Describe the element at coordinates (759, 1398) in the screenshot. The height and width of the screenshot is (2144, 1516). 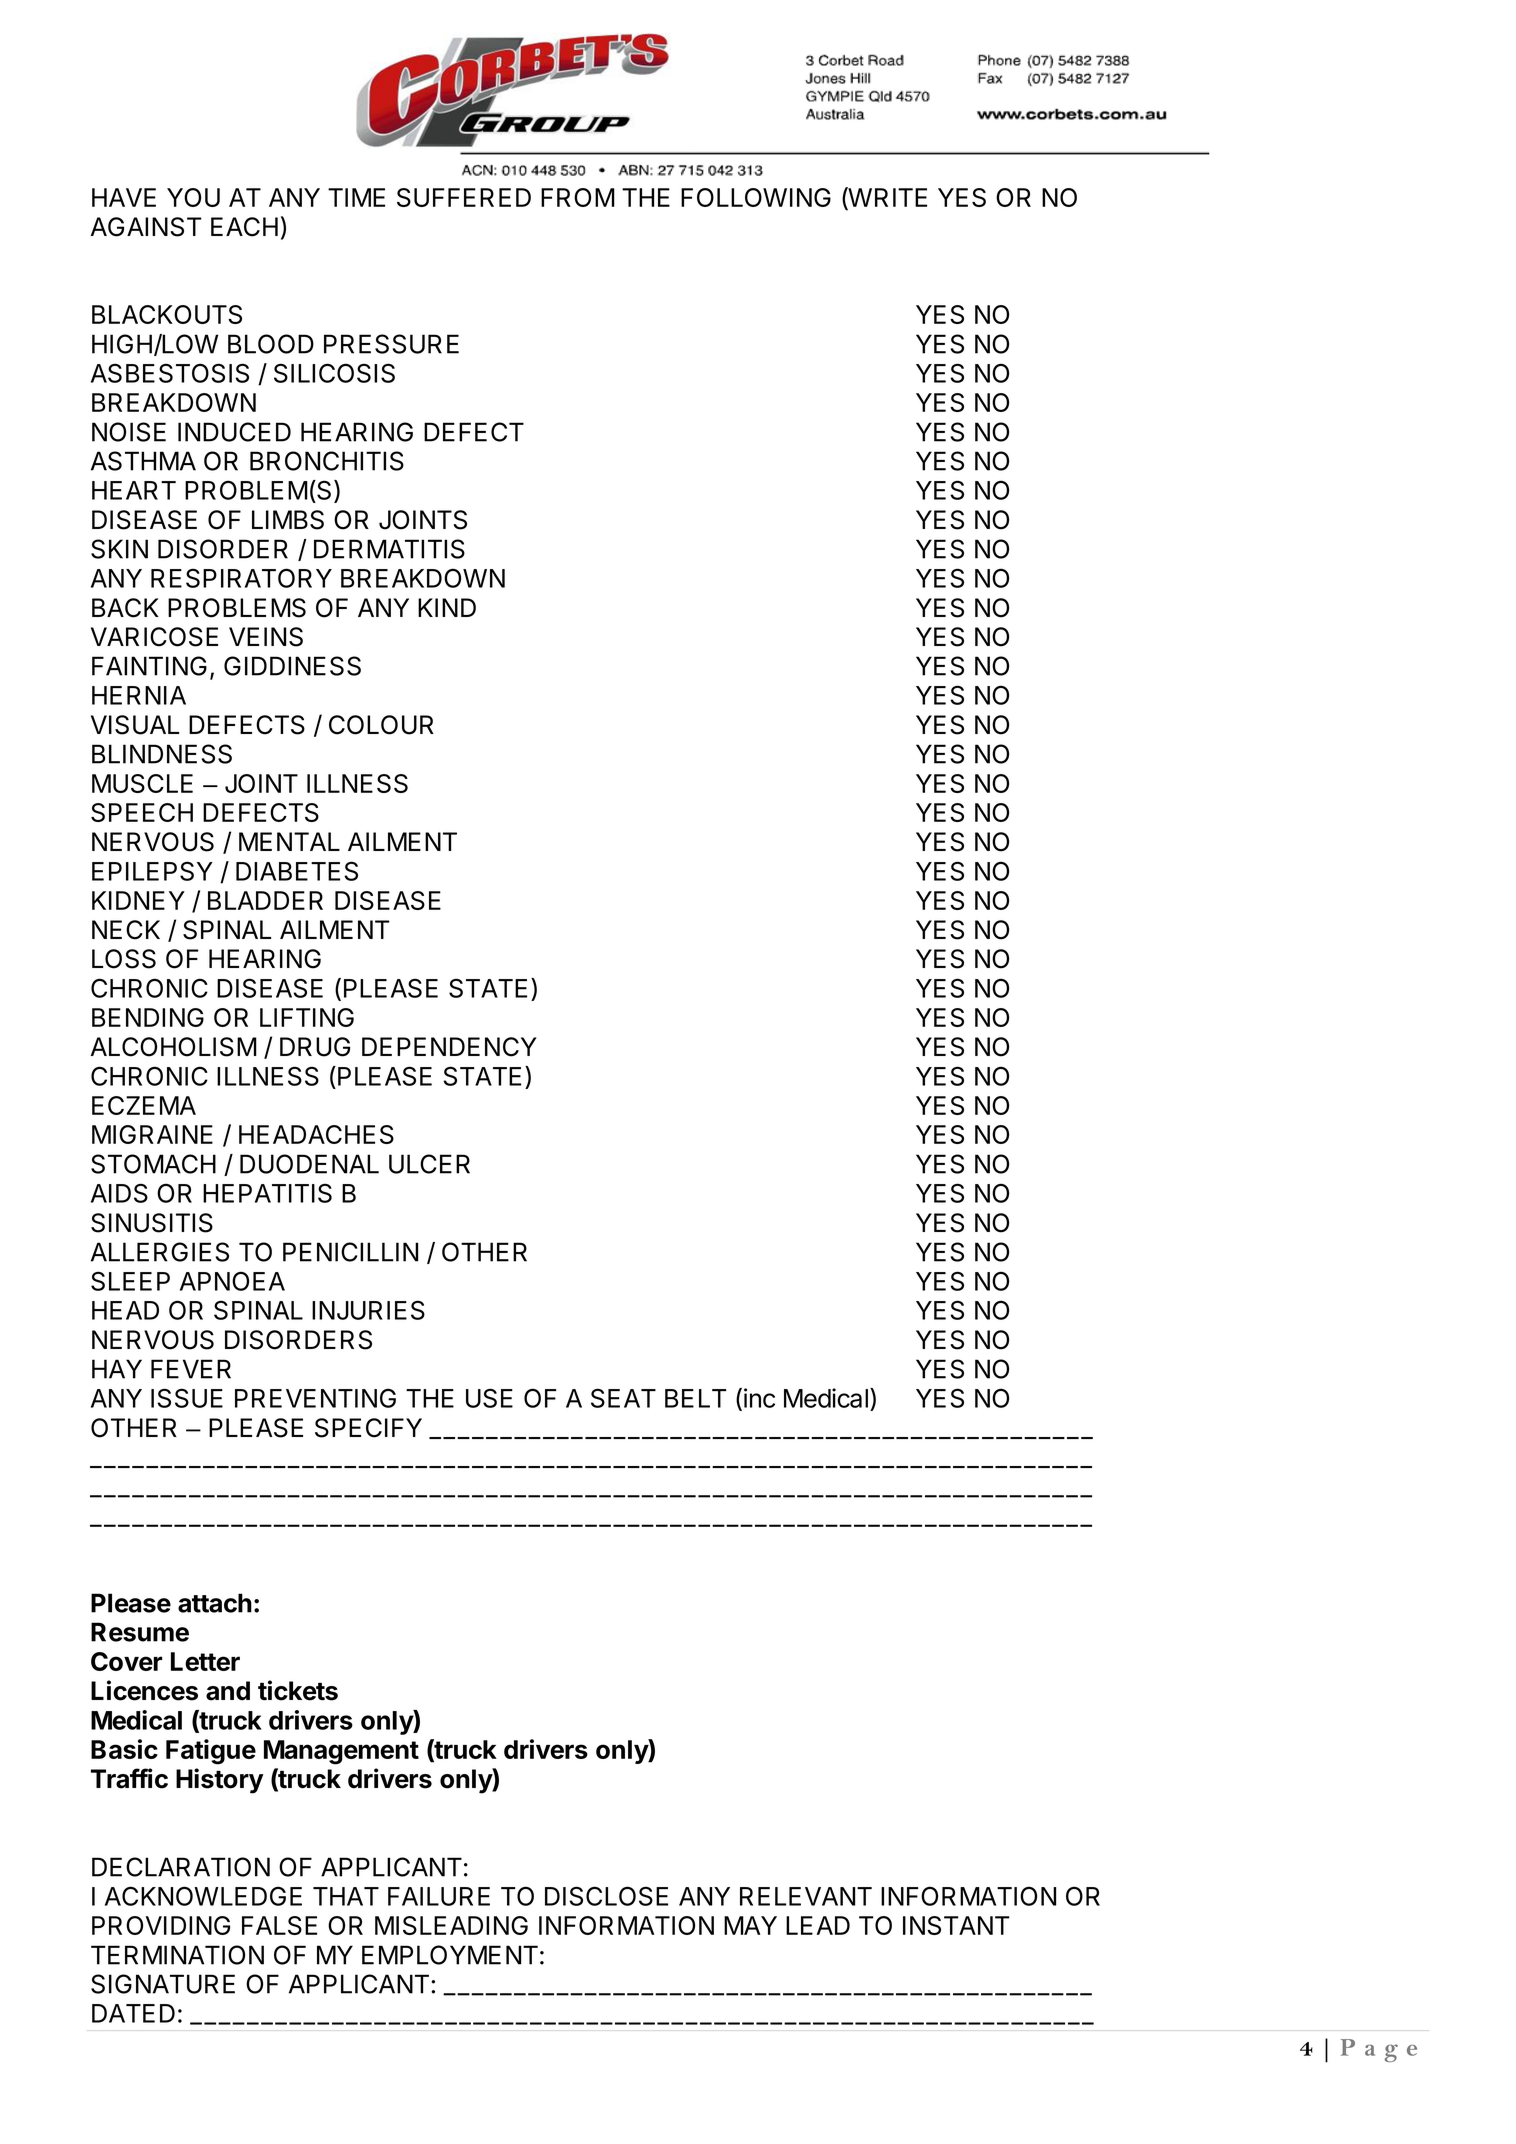
I see `inc` at that location.
